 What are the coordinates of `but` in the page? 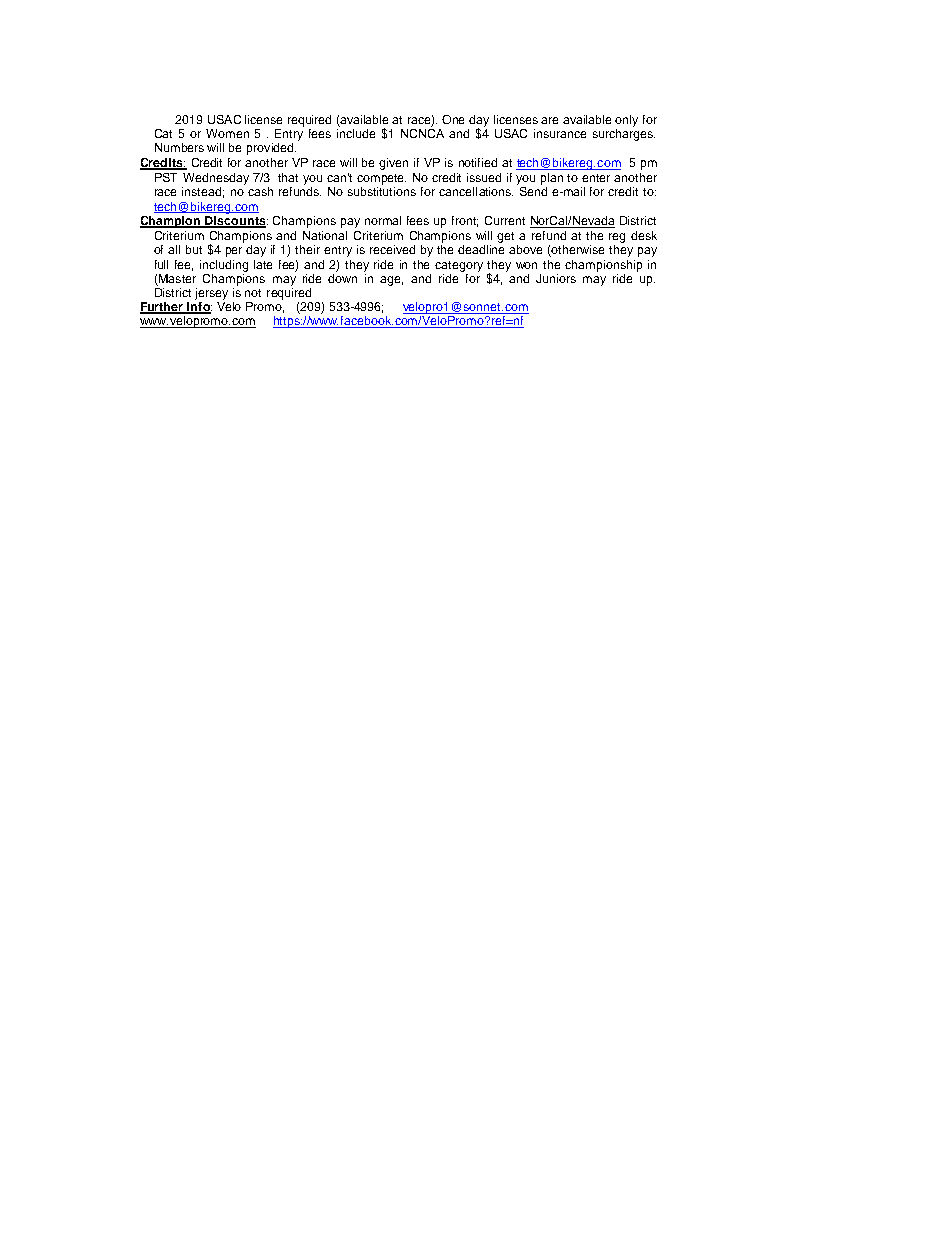 It's located at (194, 249).
